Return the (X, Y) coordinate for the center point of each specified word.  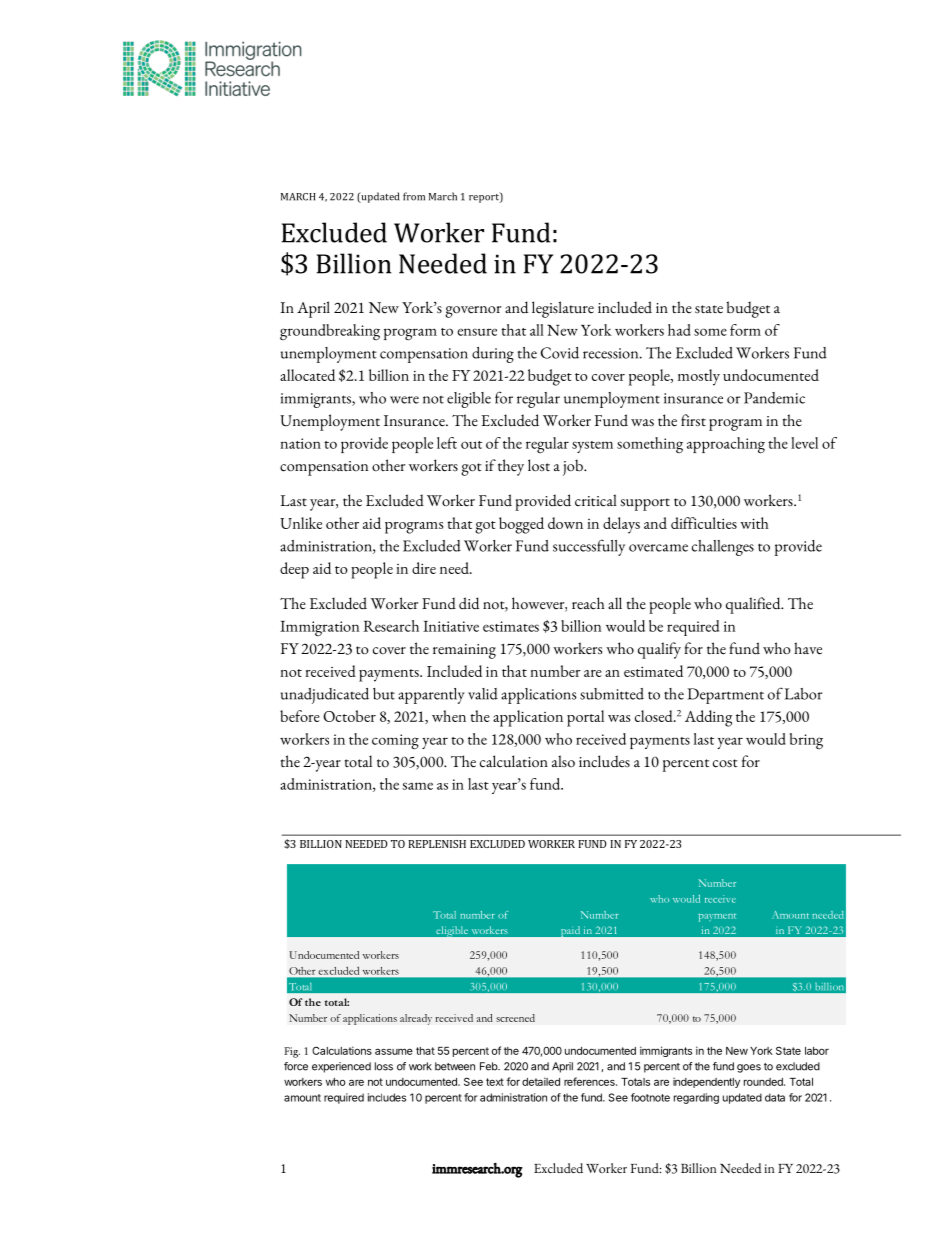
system (592, 447)
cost (725, 763)
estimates (511, 626)
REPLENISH (437, 844)
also (563, 761)
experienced (341, 1067)
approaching (726, 445)
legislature (563, 309)
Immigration (319, 628)
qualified (754, 605)
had (679, 330)
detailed (541, 1081)
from (414, 196)
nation (300, 443)
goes (749, 1068)
